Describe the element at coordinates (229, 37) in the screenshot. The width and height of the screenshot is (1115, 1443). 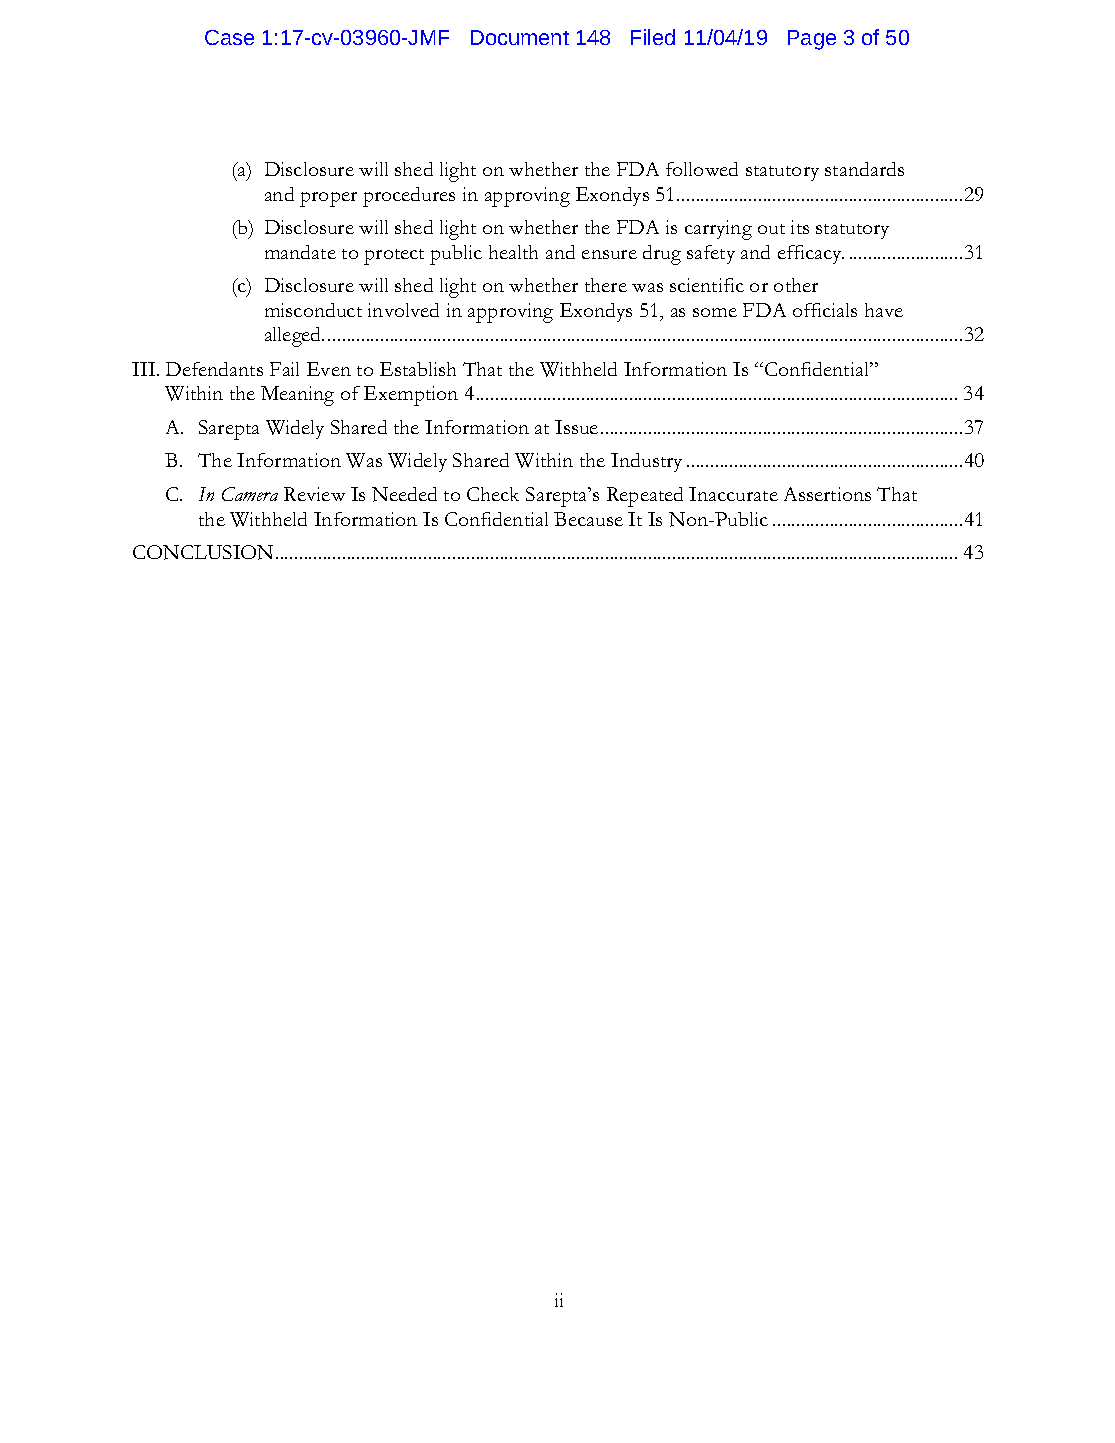
I see `Case` at that location.
